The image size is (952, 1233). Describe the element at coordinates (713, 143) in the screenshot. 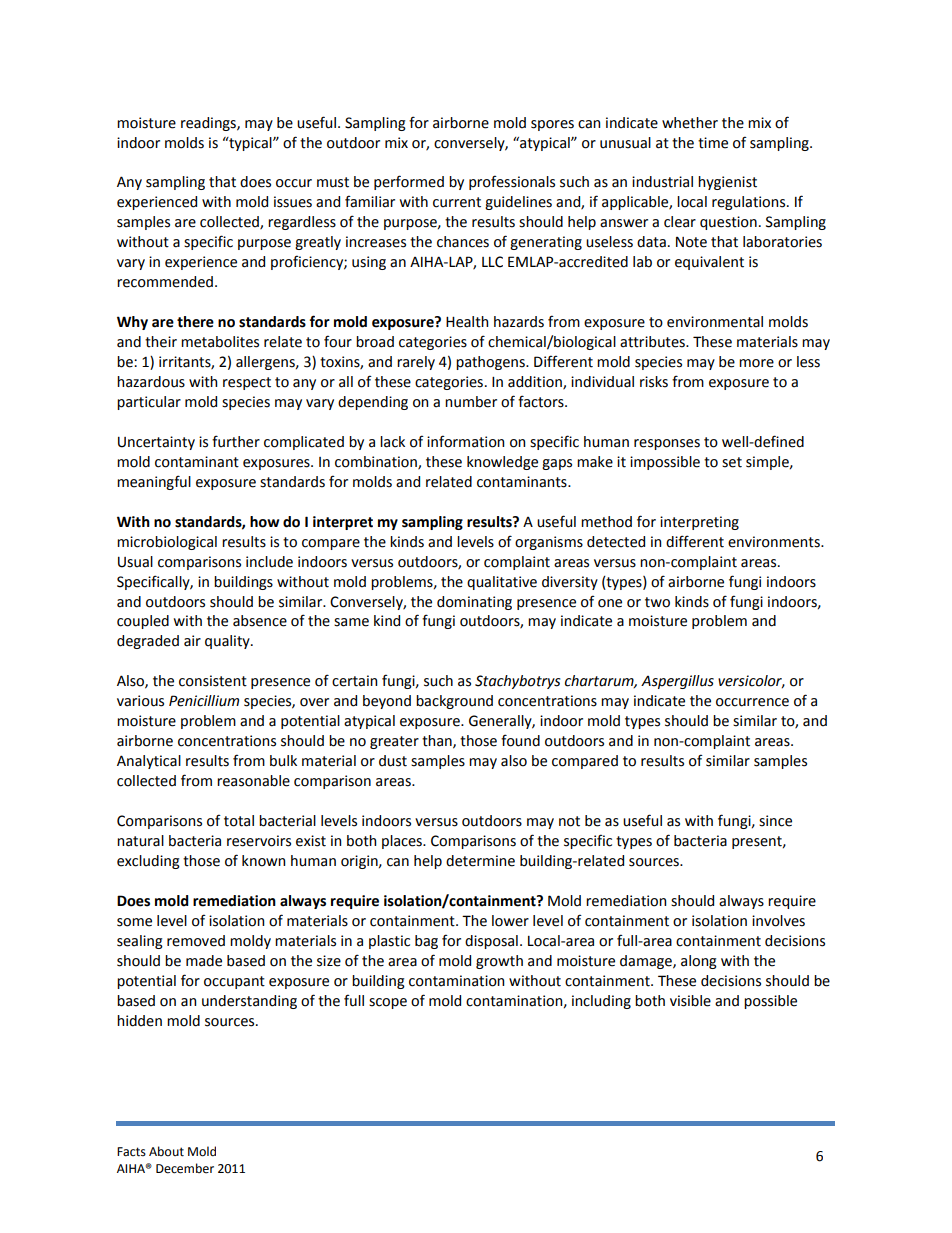

I see `time` at that location.
